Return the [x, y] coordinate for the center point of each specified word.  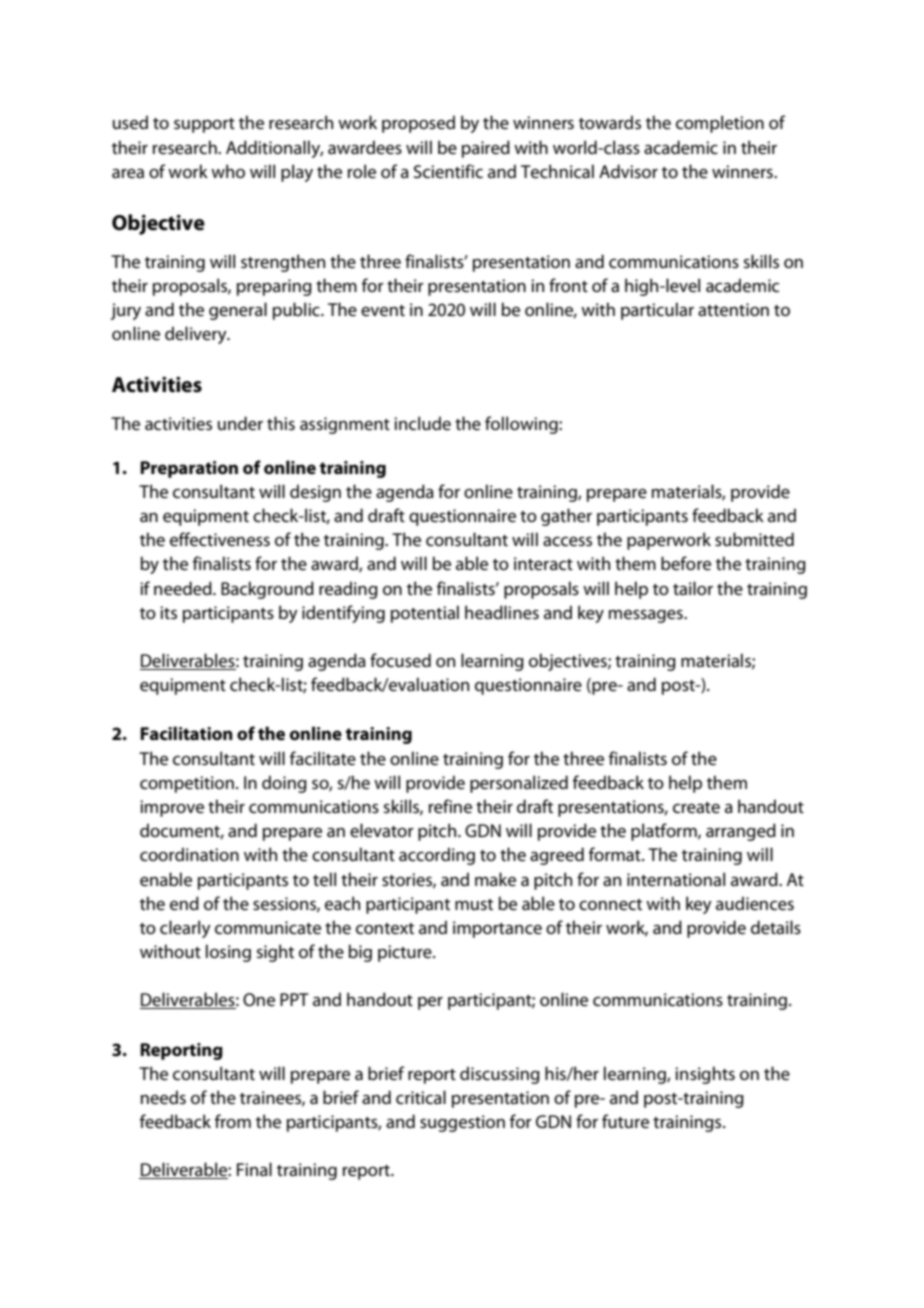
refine [450, 806]
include [422, 423]
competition [187, 784]
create [696, 808]
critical [421, 1097]
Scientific [448, 171]
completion [720, 124]
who [228, 171]
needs [163, 1097]
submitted [754, 539]
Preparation [189, 469]
